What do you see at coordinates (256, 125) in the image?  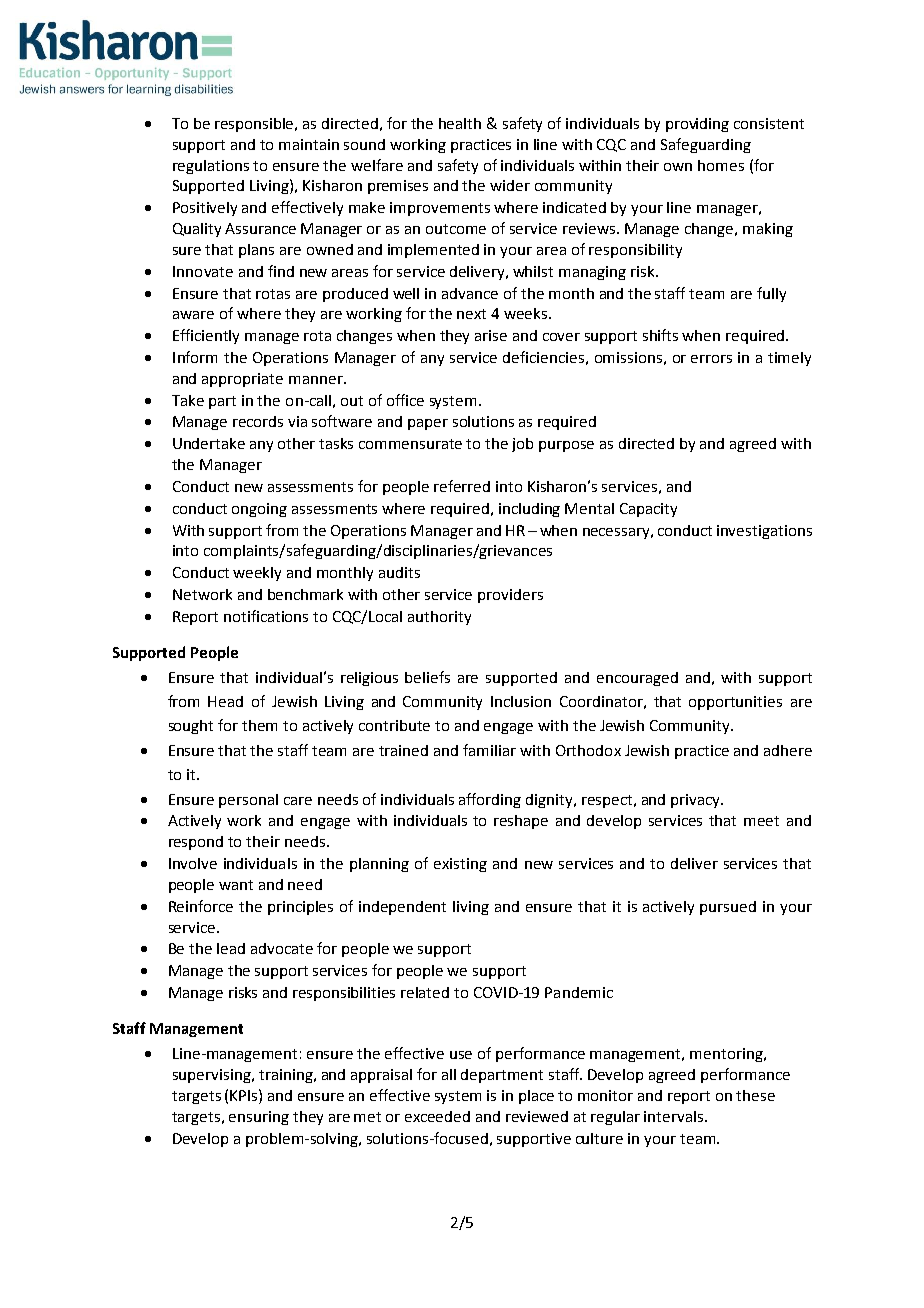 I see `responsible` at bounding box center [256, 125].
